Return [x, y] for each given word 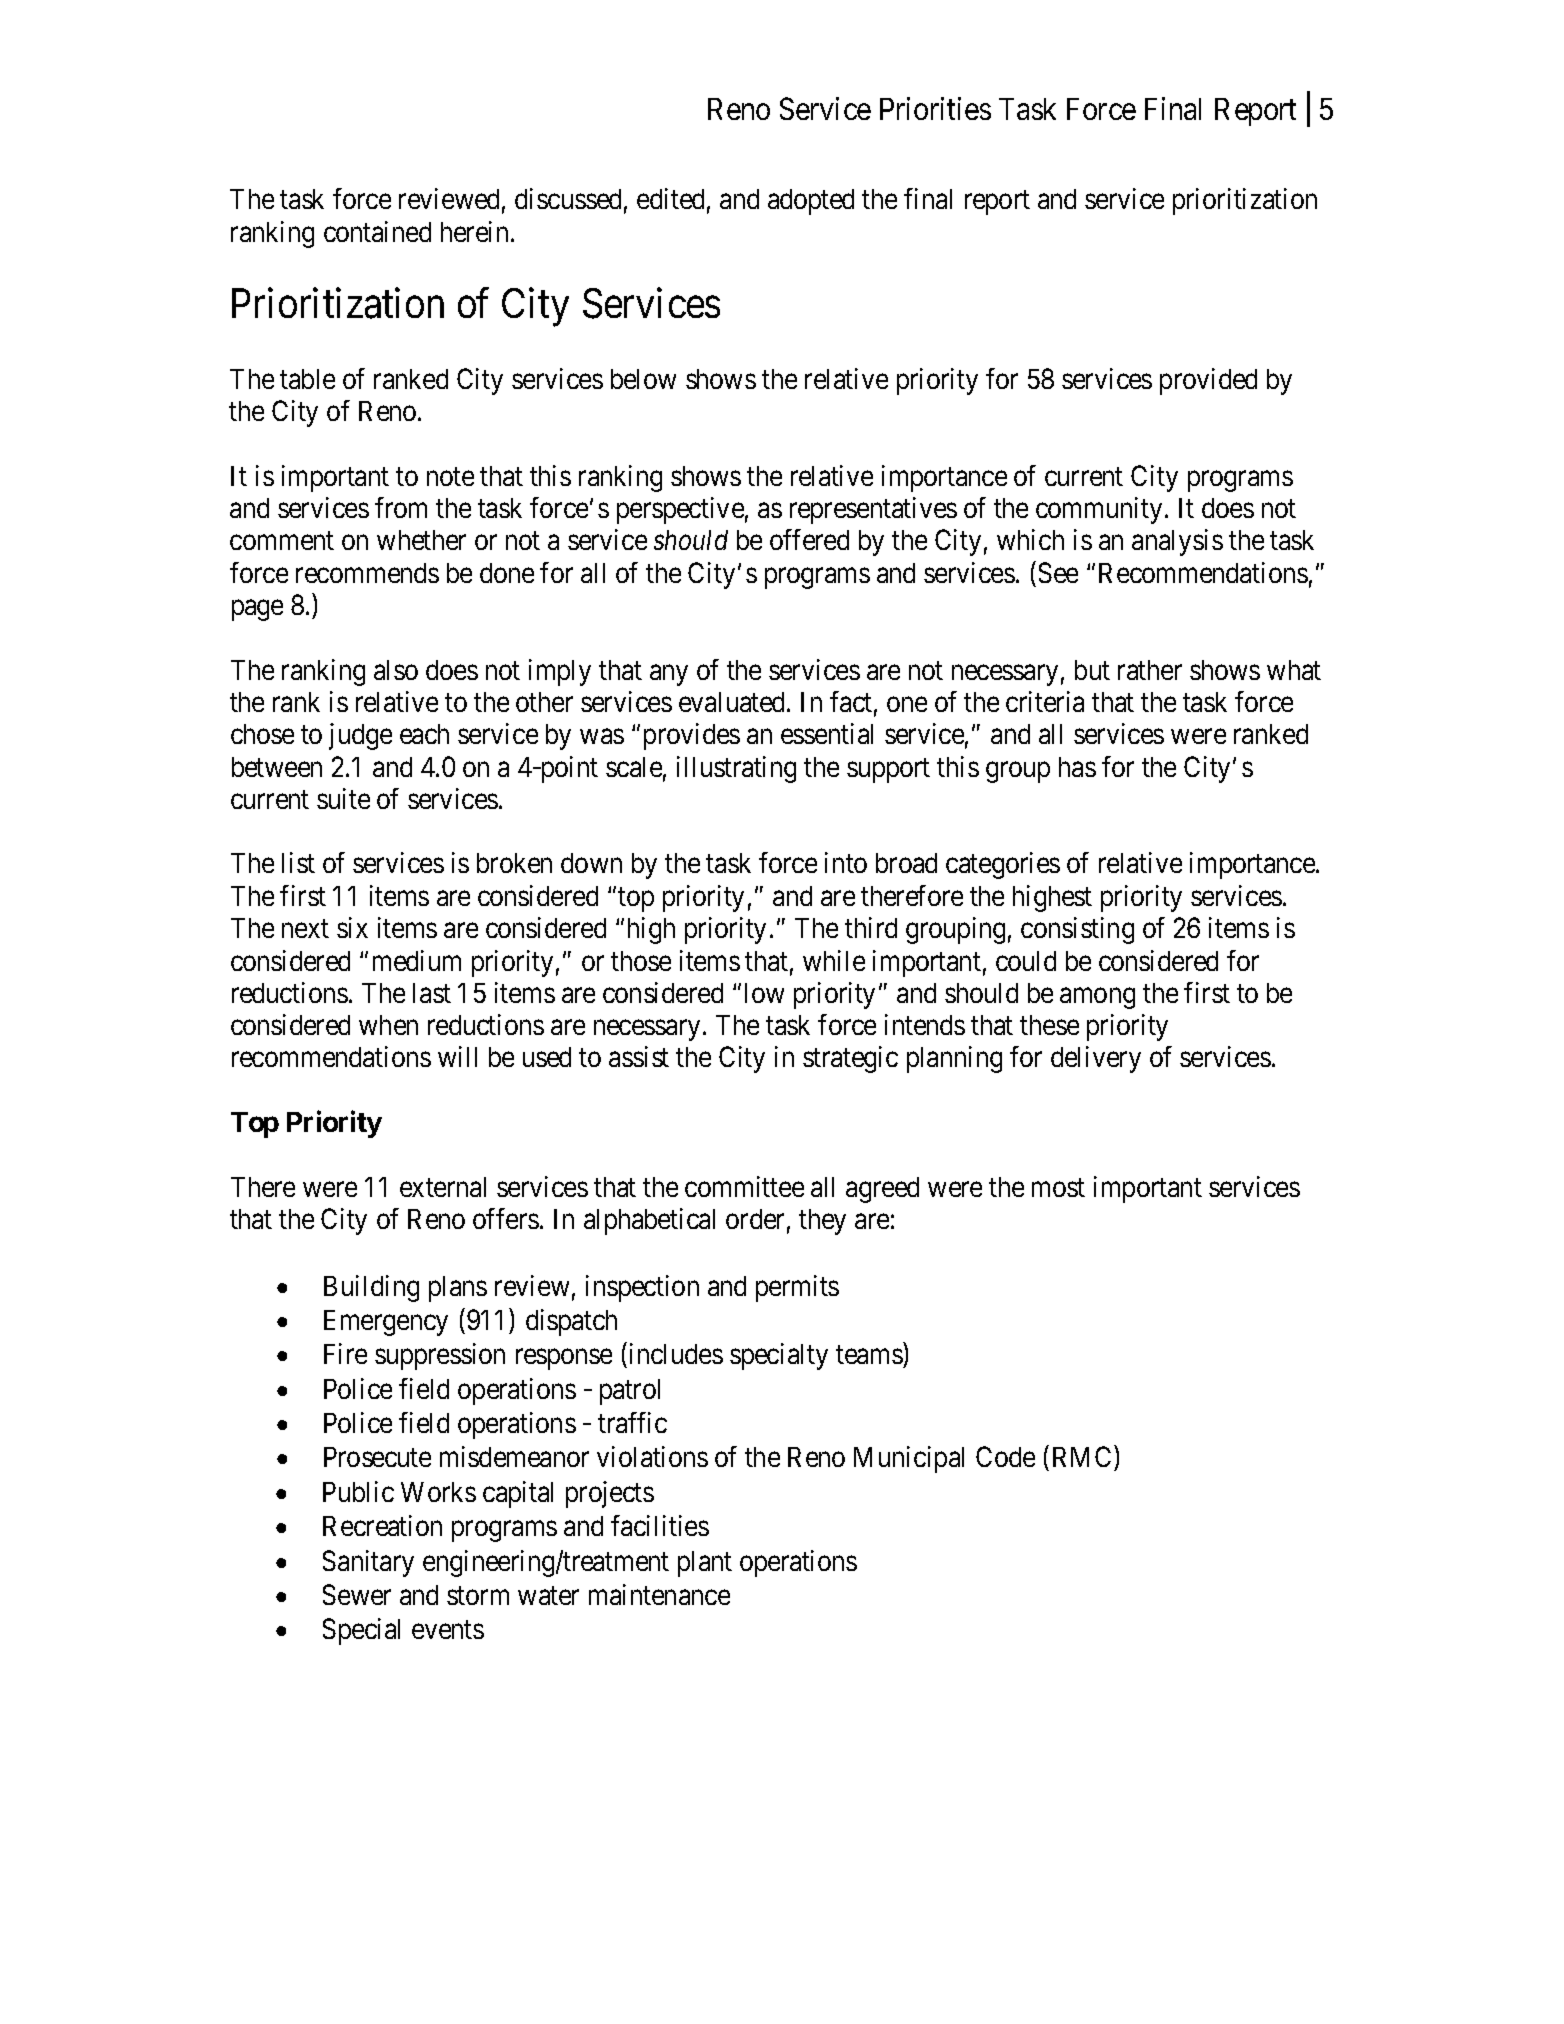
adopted [811, 202]
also [396, 670]
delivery [1096, 1059]
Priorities [935, 108]
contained [377, 231]
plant [705, 1564]
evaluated [733, 702]
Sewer [357, 1594]
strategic [850, 1059]
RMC [1084, 1459]
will [457, 1056]
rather [1150, 670]
